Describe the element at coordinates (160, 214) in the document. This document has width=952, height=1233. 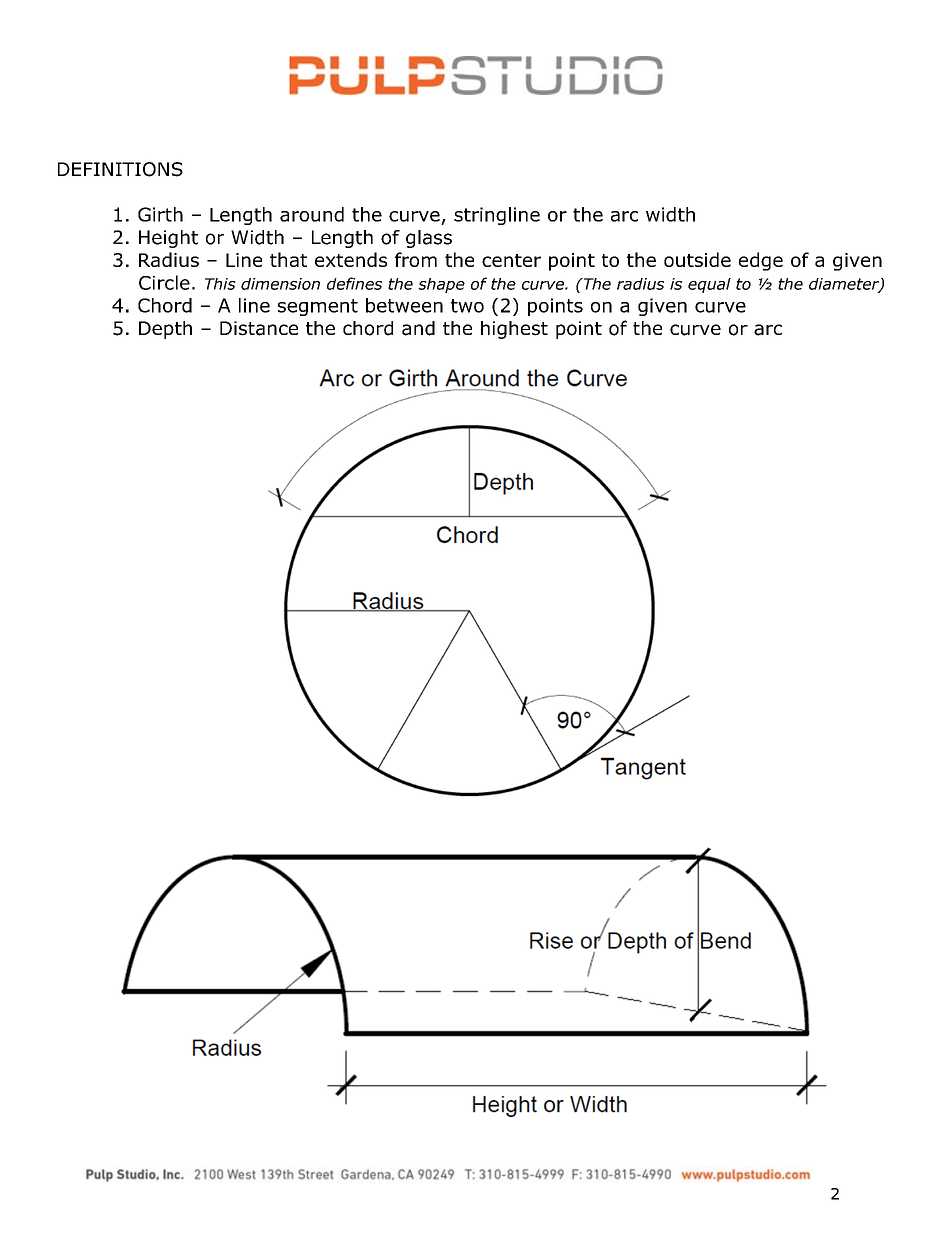
I see `Girth` at that location.
